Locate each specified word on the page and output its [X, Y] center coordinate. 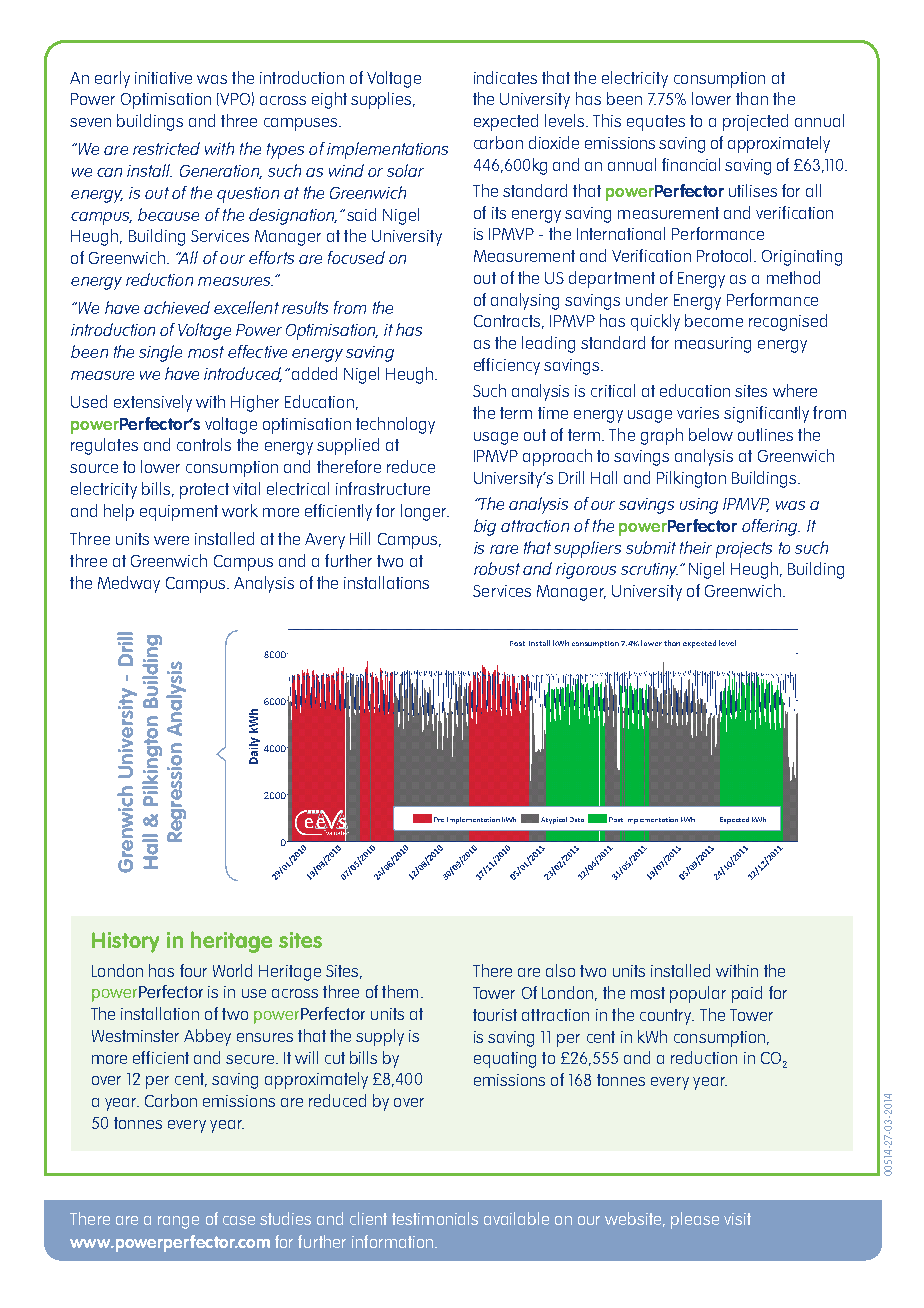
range [178, 1222]
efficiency [507, 366]
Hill [360, 538]
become [714, 320]
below [711, 434]
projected [755, 122]
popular [698, 994]
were [171, 540]
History [125, 942]
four [193, 970]
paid [747, 994]
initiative [163, 78]
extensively [153, 403]
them [400, 991]
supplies [382, 100]
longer [425, 512]
